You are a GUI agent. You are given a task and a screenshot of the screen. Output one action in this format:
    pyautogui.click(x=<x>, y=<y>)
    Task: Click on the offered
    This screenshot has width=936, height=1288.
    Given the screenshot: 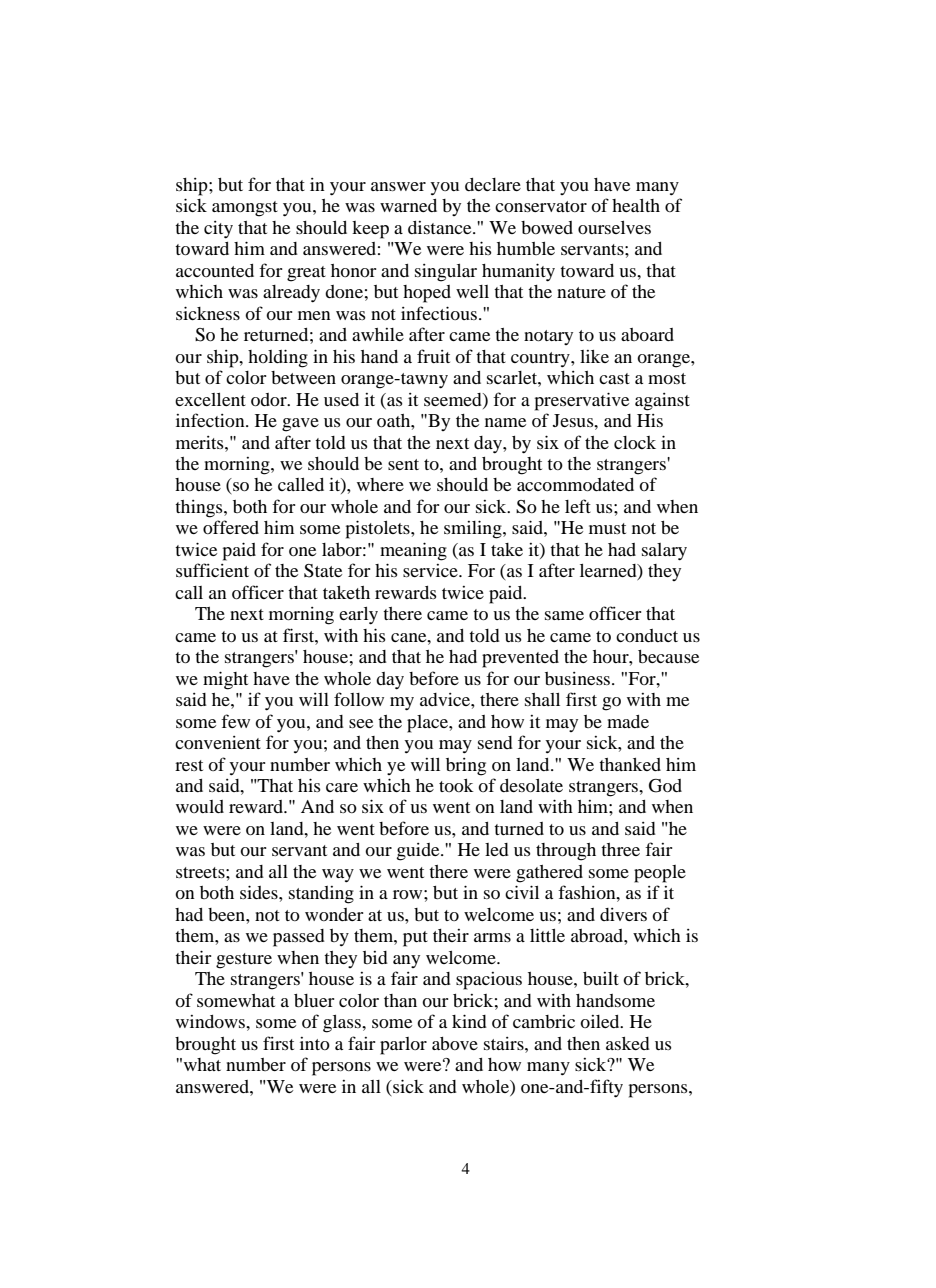 What is the action you would take?
    pyautogui.click(x=231, y=527)
